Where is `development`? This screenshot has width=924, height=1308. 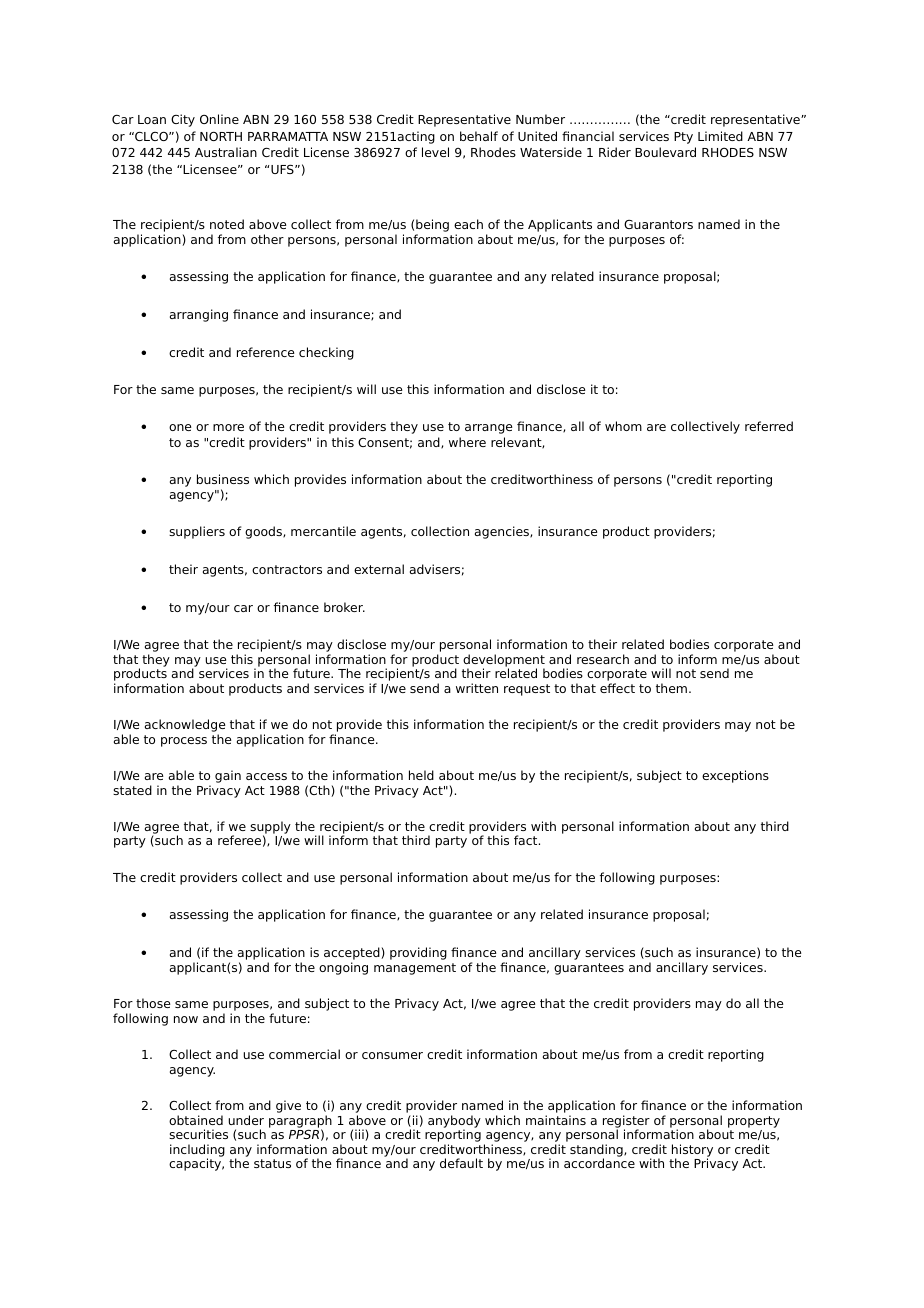 development is located at coordinates (504, 661).
